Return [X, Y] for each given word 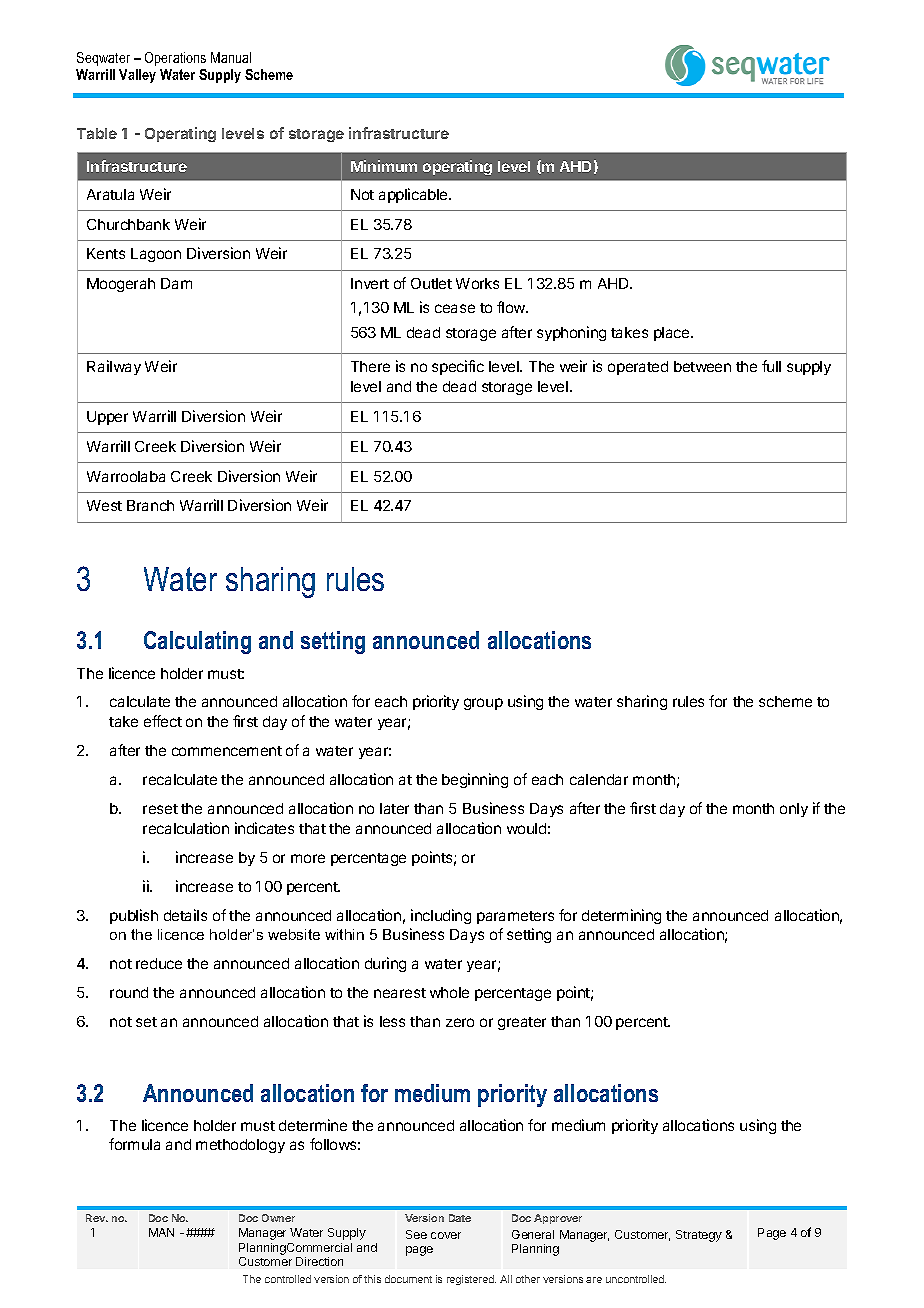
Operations [175, 59]
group [483, 704]
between [702, 366]
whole [449, 992]
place [673, 334]
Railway [114, 367]
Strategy [699, 1236]
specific [458, 367]
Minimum [384, 166]
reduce [159, 963]
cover [446, 1235]
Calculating [197, 642]
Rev [97, 1218]
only [794, 810]
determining [621, 916]
